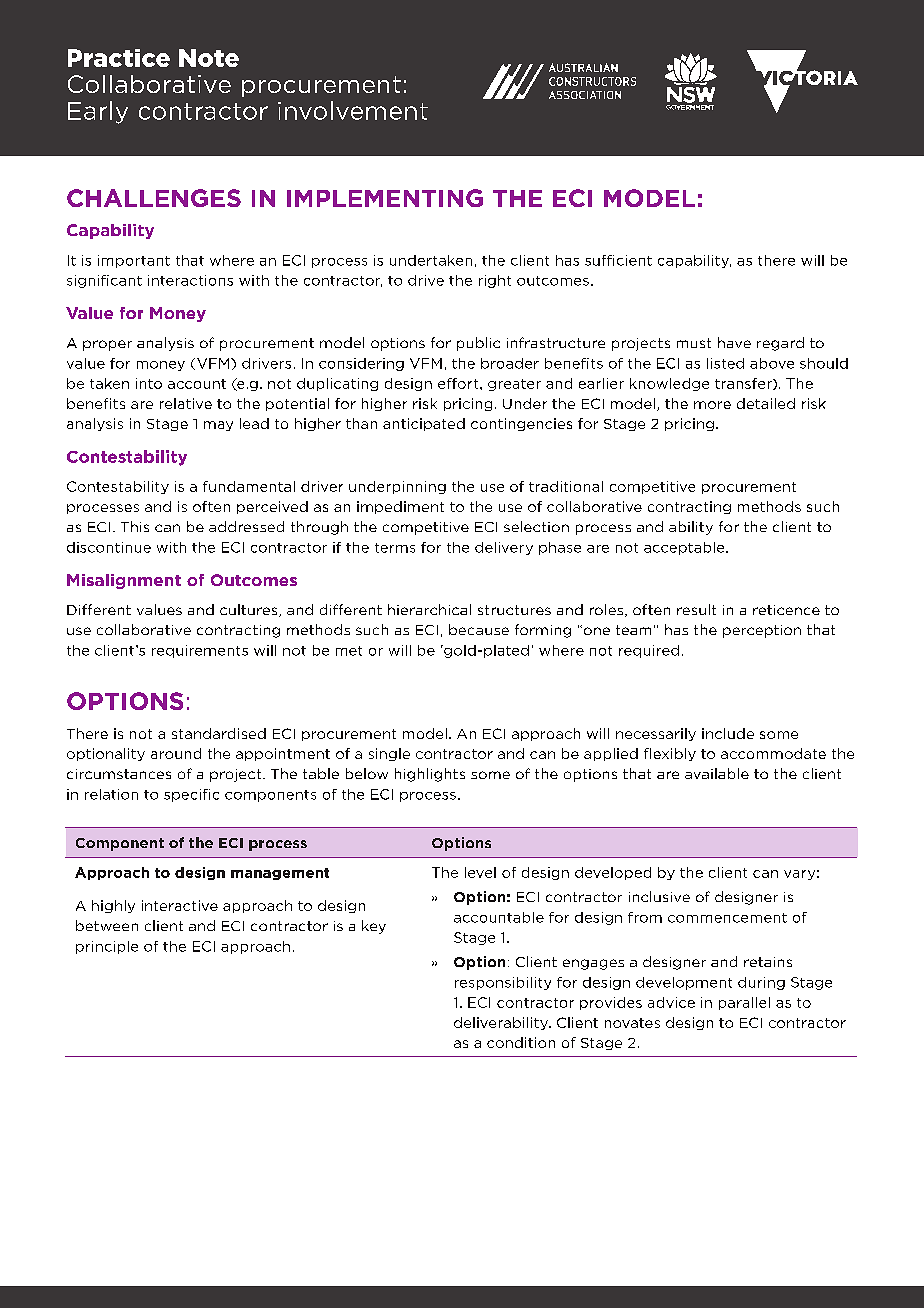  Describe the element at coordinates (200, 651) in the screenshot. I see `requirements` at that location.
